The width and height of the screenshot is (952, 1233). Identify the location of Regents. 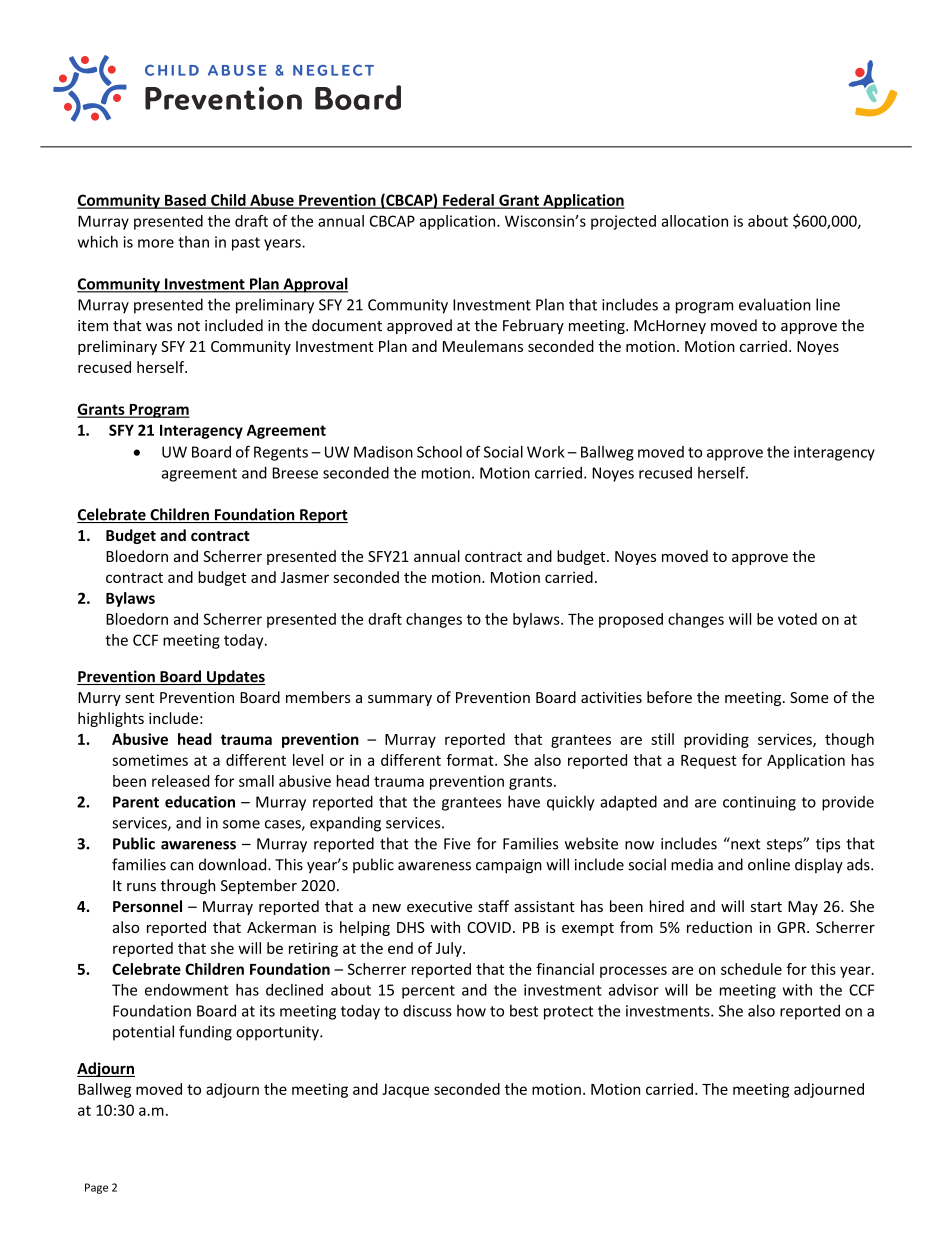
(281, 453).
